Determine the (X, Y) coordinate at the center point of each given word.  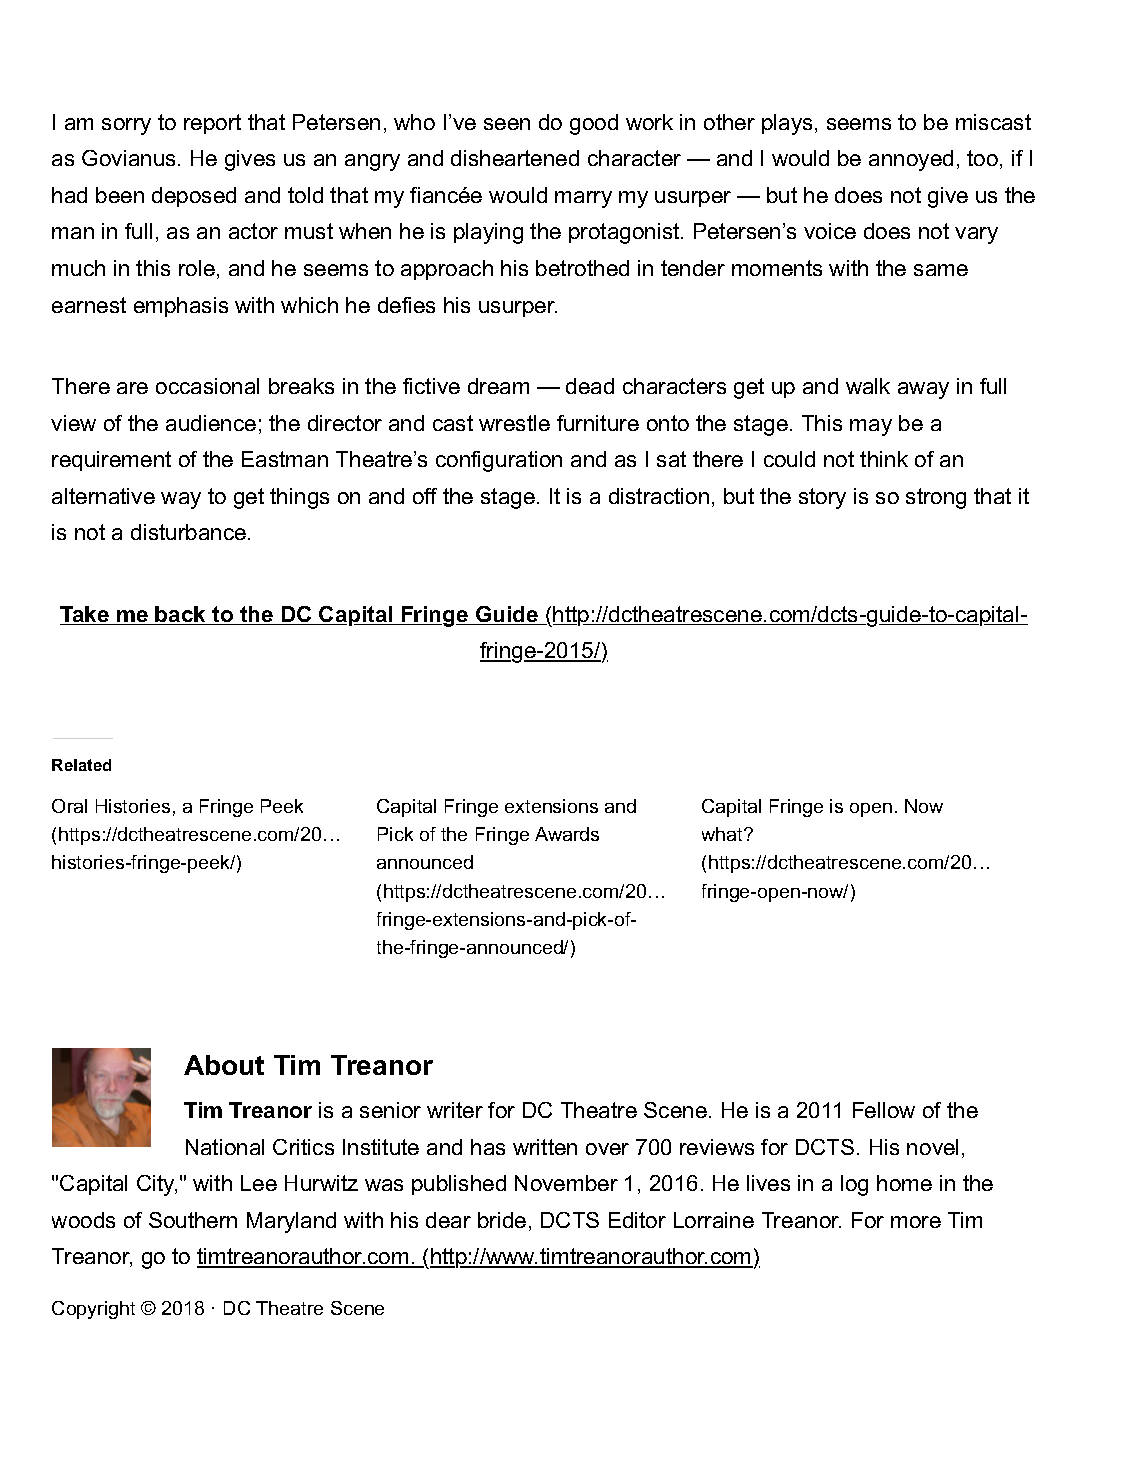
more (916, 1222)
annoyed (911, 160)
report (212, 124)
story (822, 498)
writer (455, 1110)
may (871, 427)
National (225, 1147)
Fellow (884, 1110)
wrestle (514, 423)
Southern (193, 1220)
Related (81, 765)
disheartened (515, 158)
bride (502, 1220)
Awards (567, 834)
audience (211, 423)
